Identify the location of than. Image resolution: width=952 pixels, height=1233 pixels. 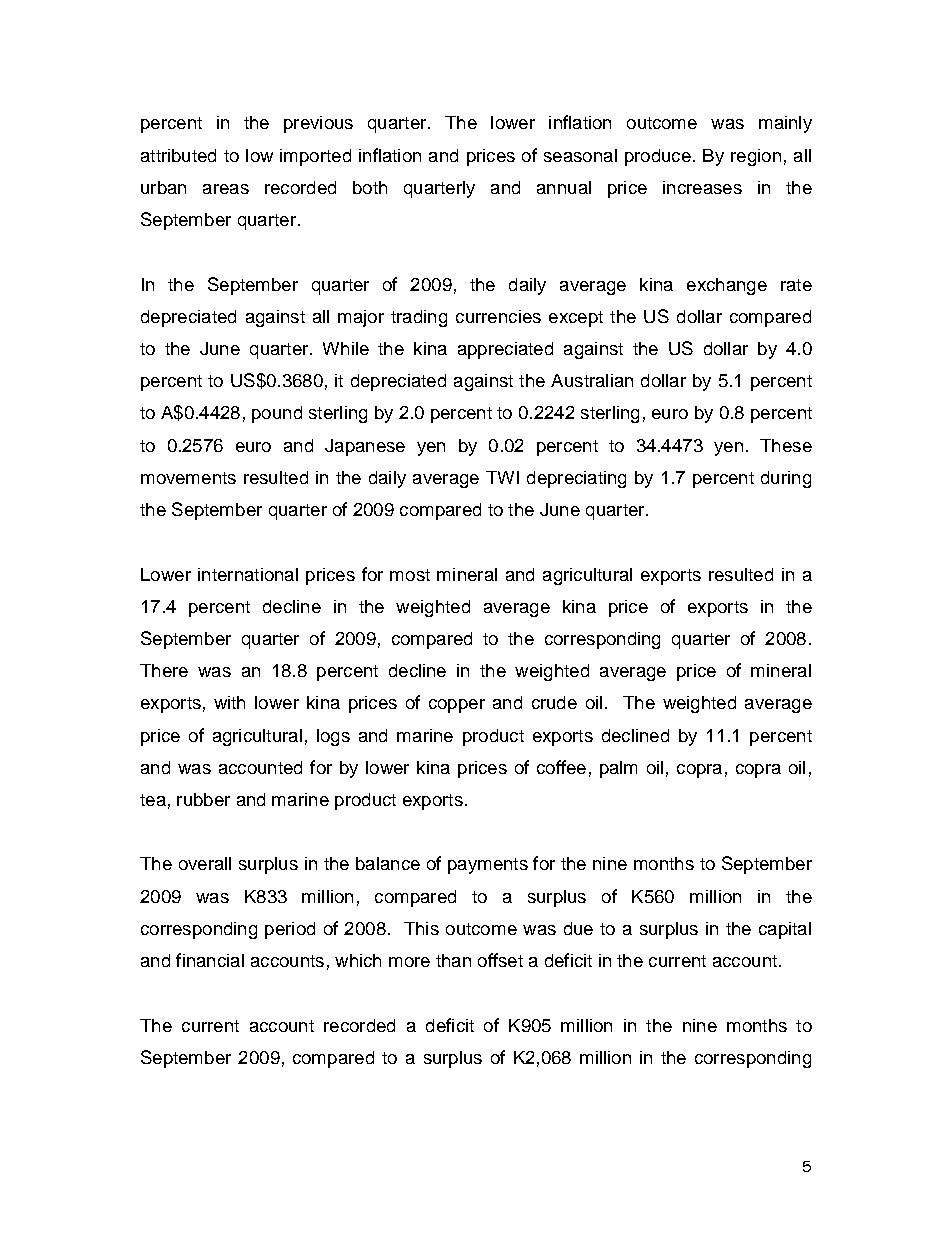
(453, 960).
